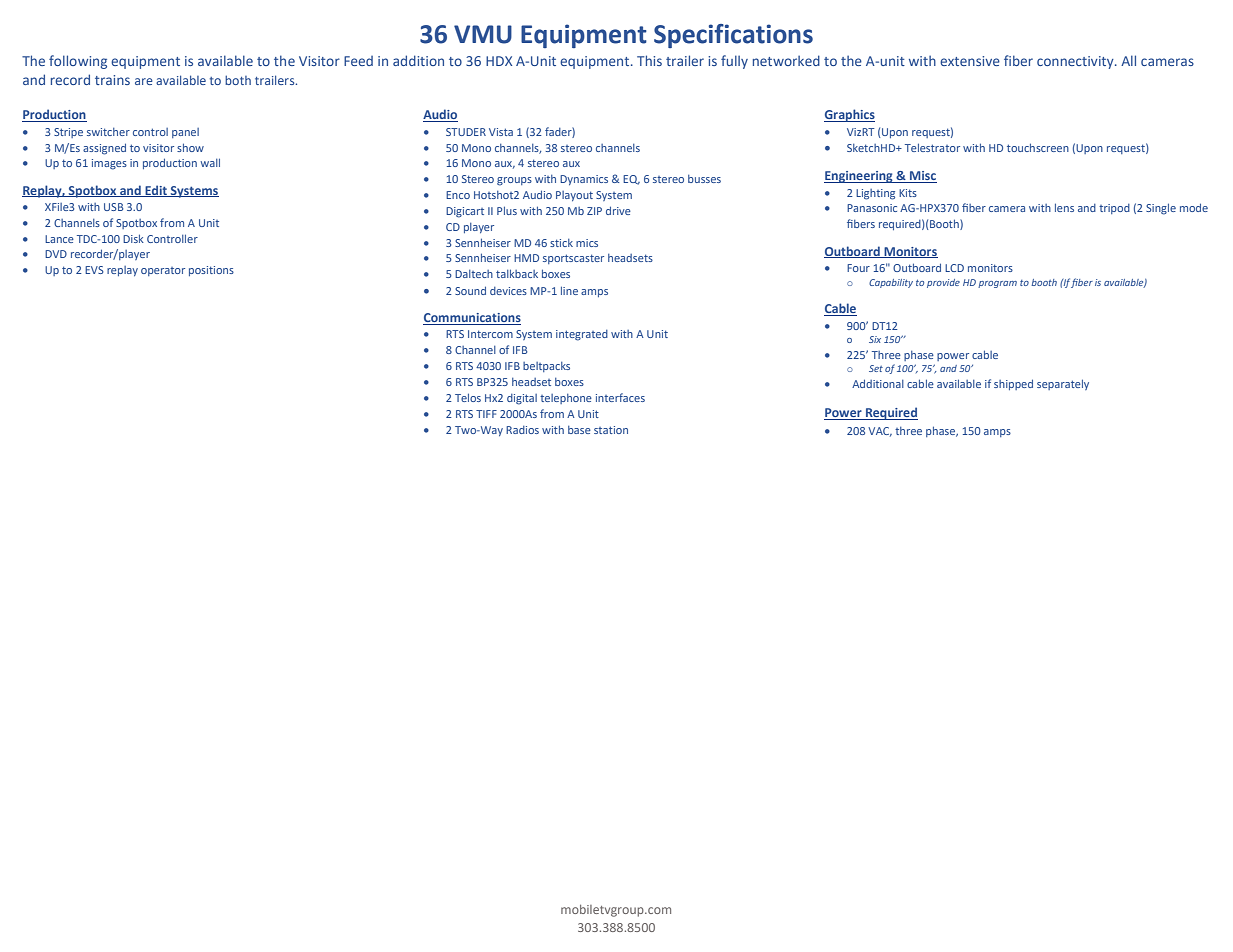 This document has height=952, width=1233. I want to click on touchscreen, so click(1038, 147).
